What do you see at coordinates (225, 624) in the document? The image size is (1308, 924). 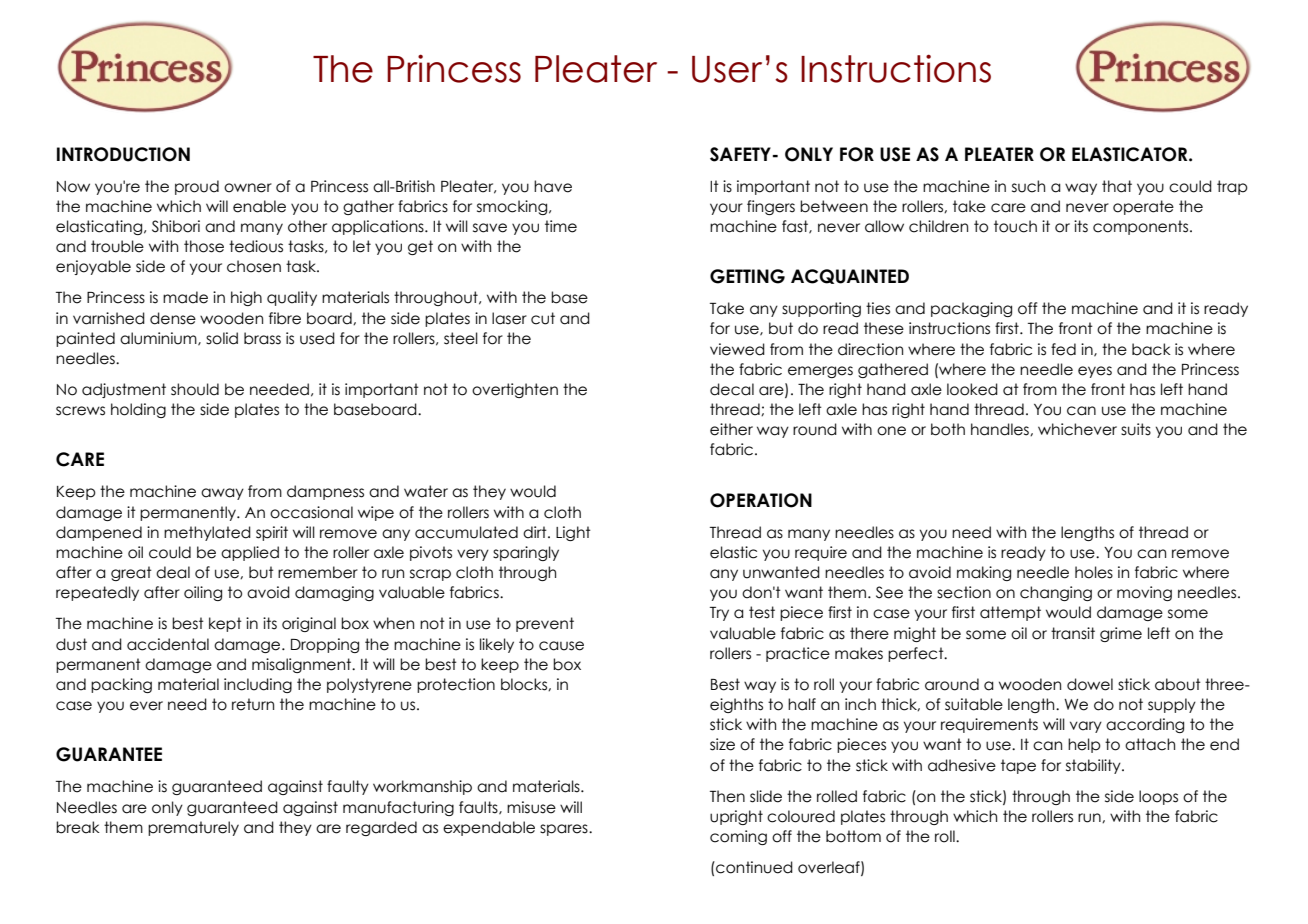 I see `kept` at bounding box center [225, 624].
